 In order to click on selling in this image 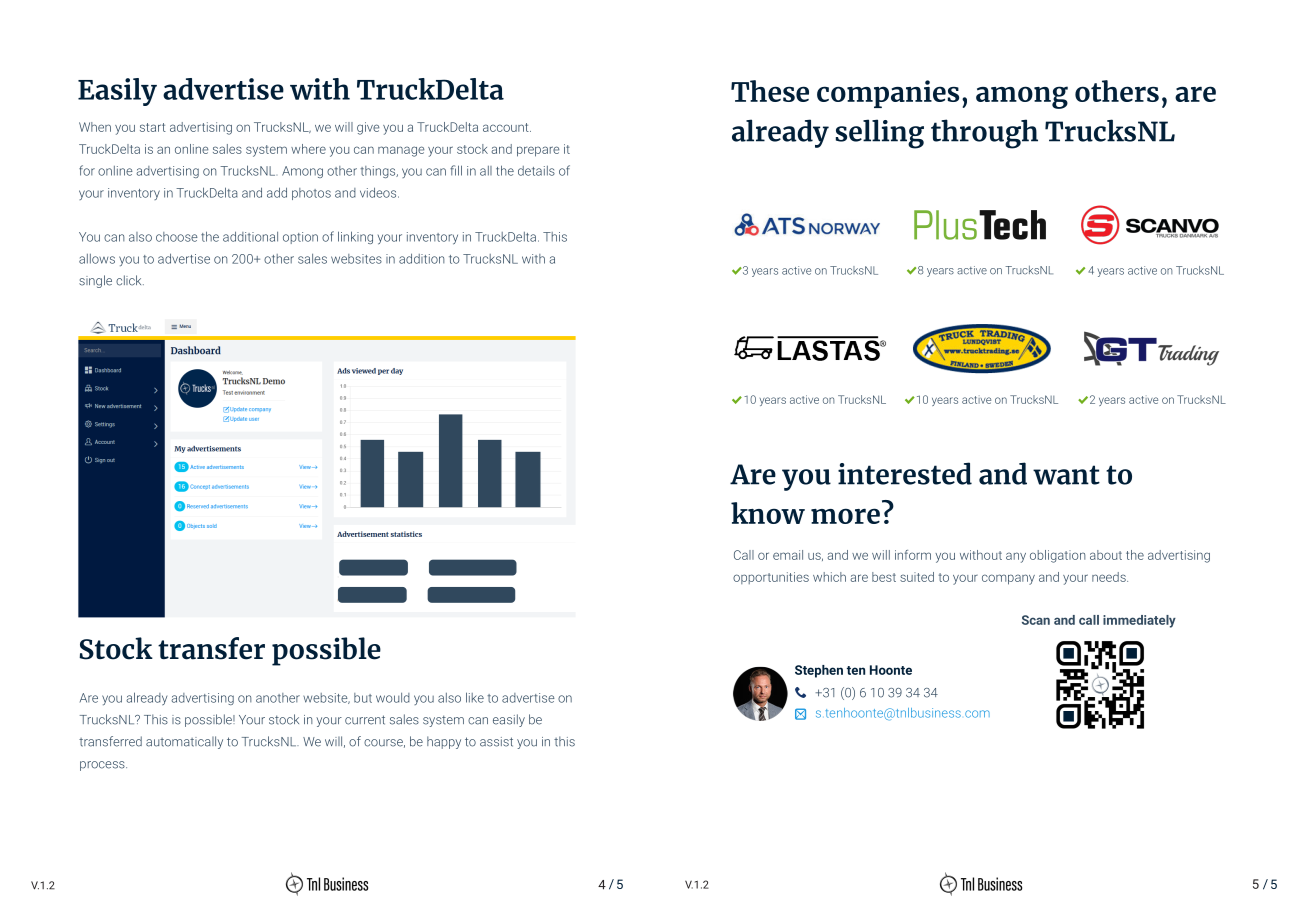, I will do `click(880, 134)`.
